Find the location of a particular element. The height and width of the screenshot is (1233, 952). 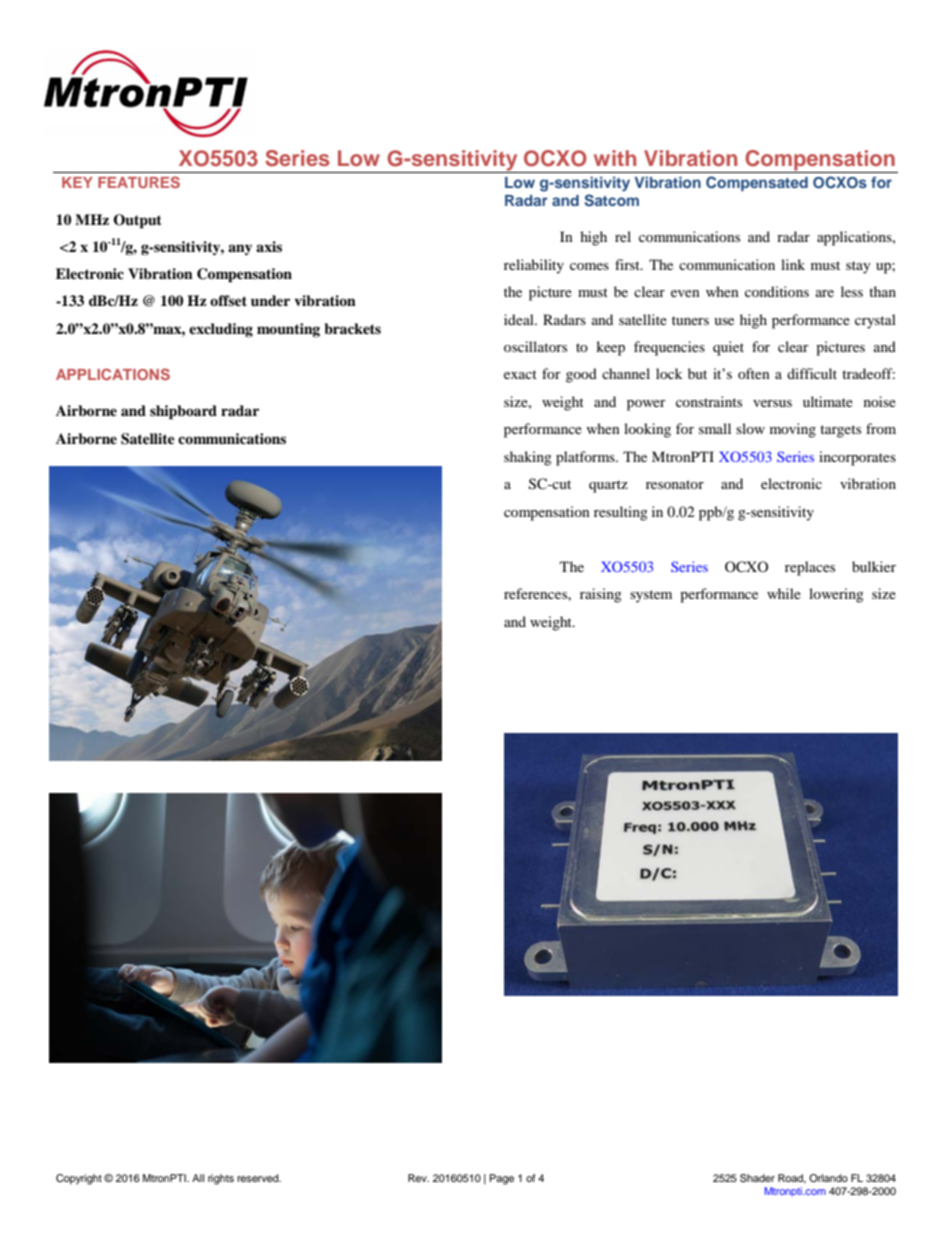

shaking is located at coordinates (528, 458).
